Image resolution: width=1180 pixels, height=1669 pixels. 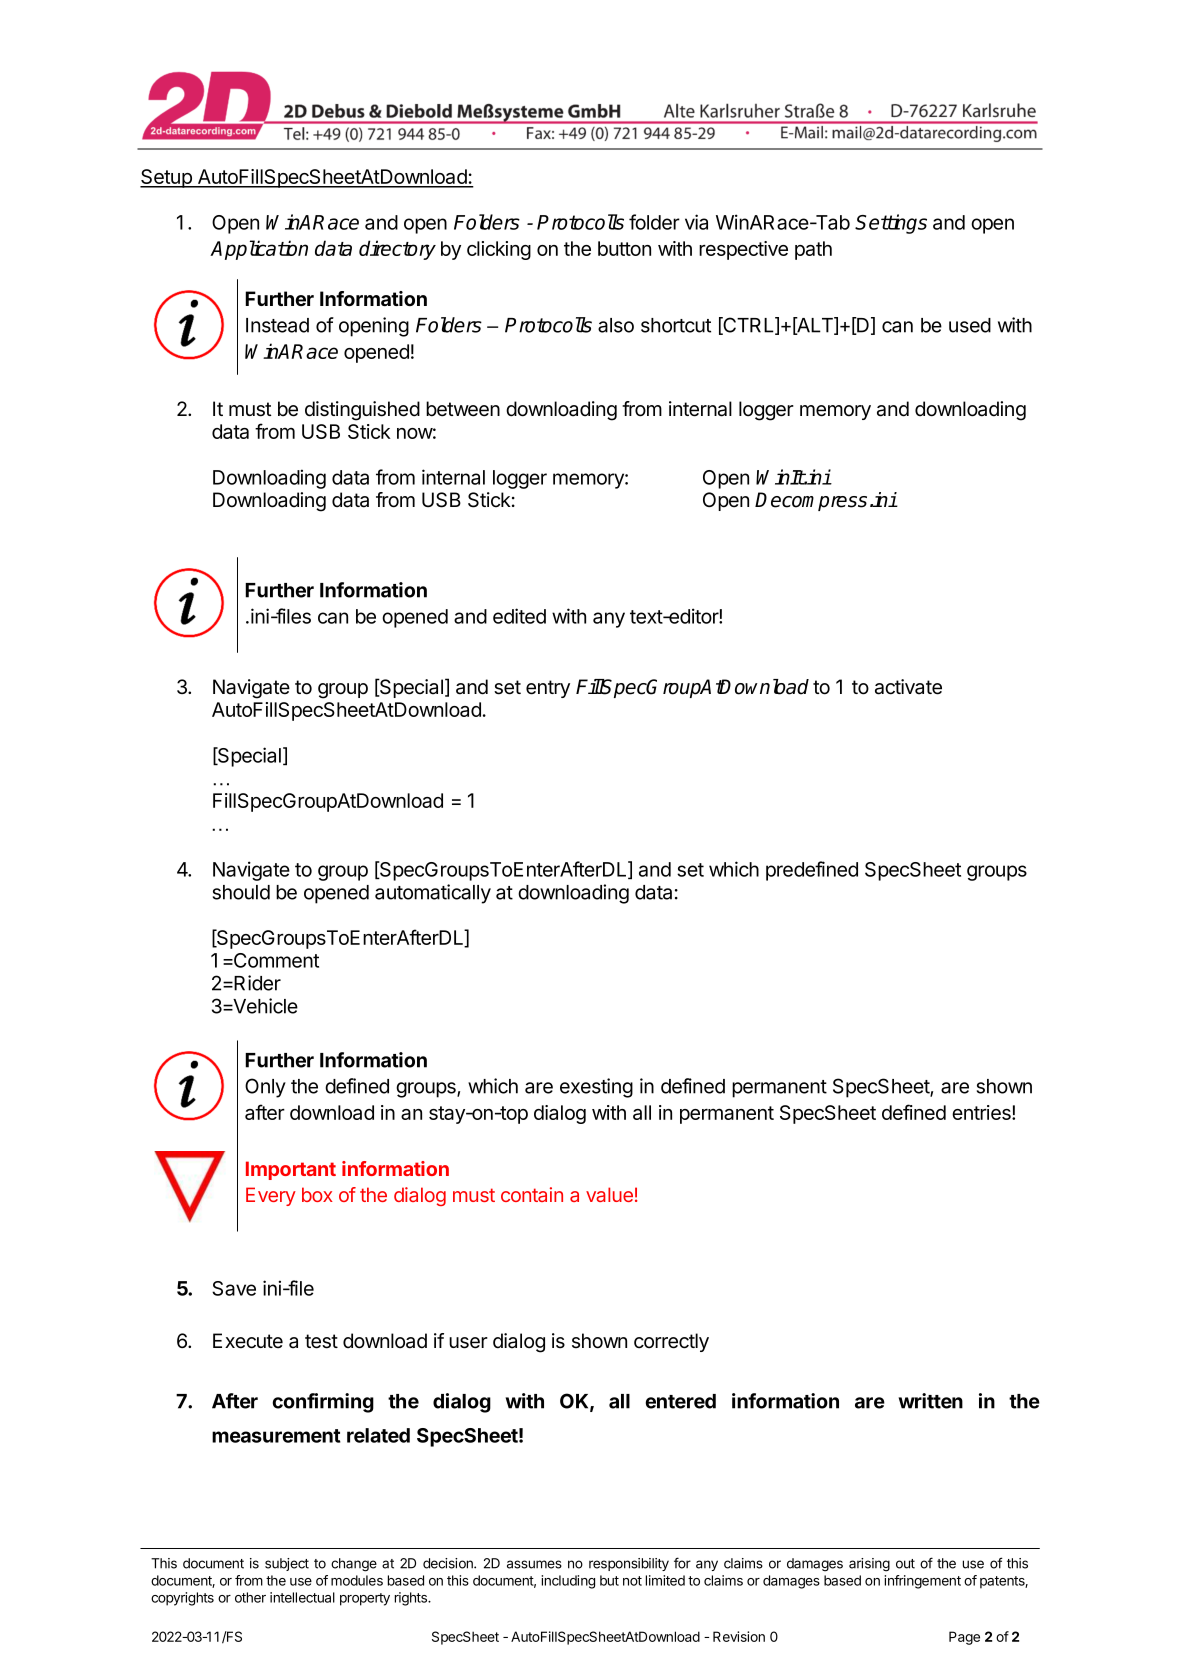 What do you see at coordinates (548, 689) in the screenshot?
I see `entry` at bounding box center [548, 689].
